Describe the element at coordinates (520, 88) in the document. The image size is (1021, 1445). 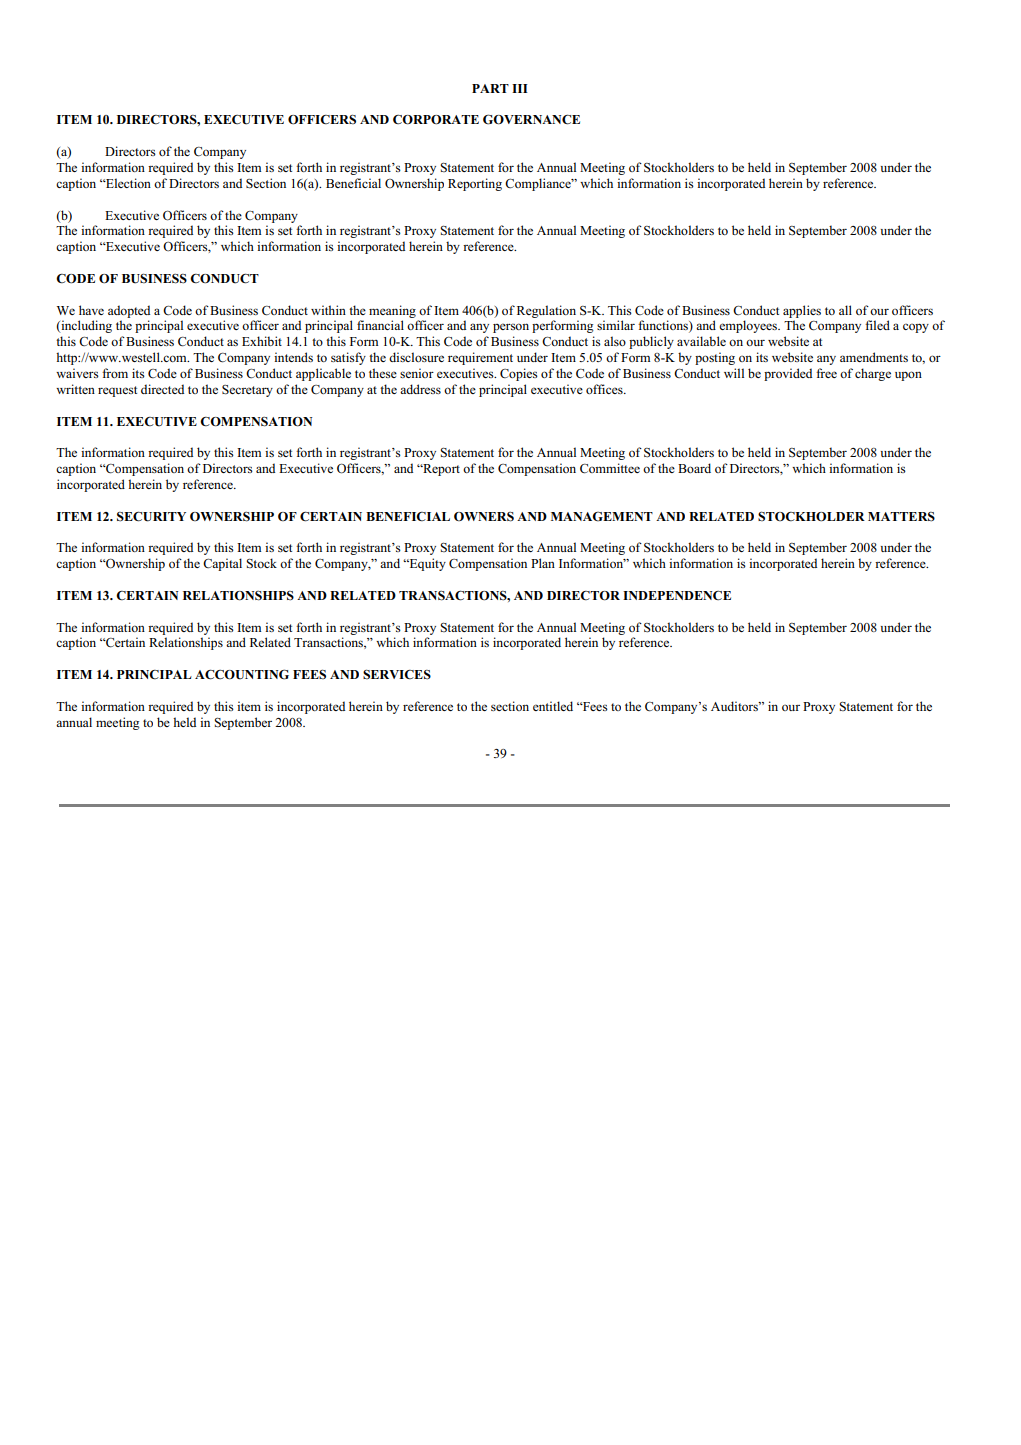
I see `III` at that location.
